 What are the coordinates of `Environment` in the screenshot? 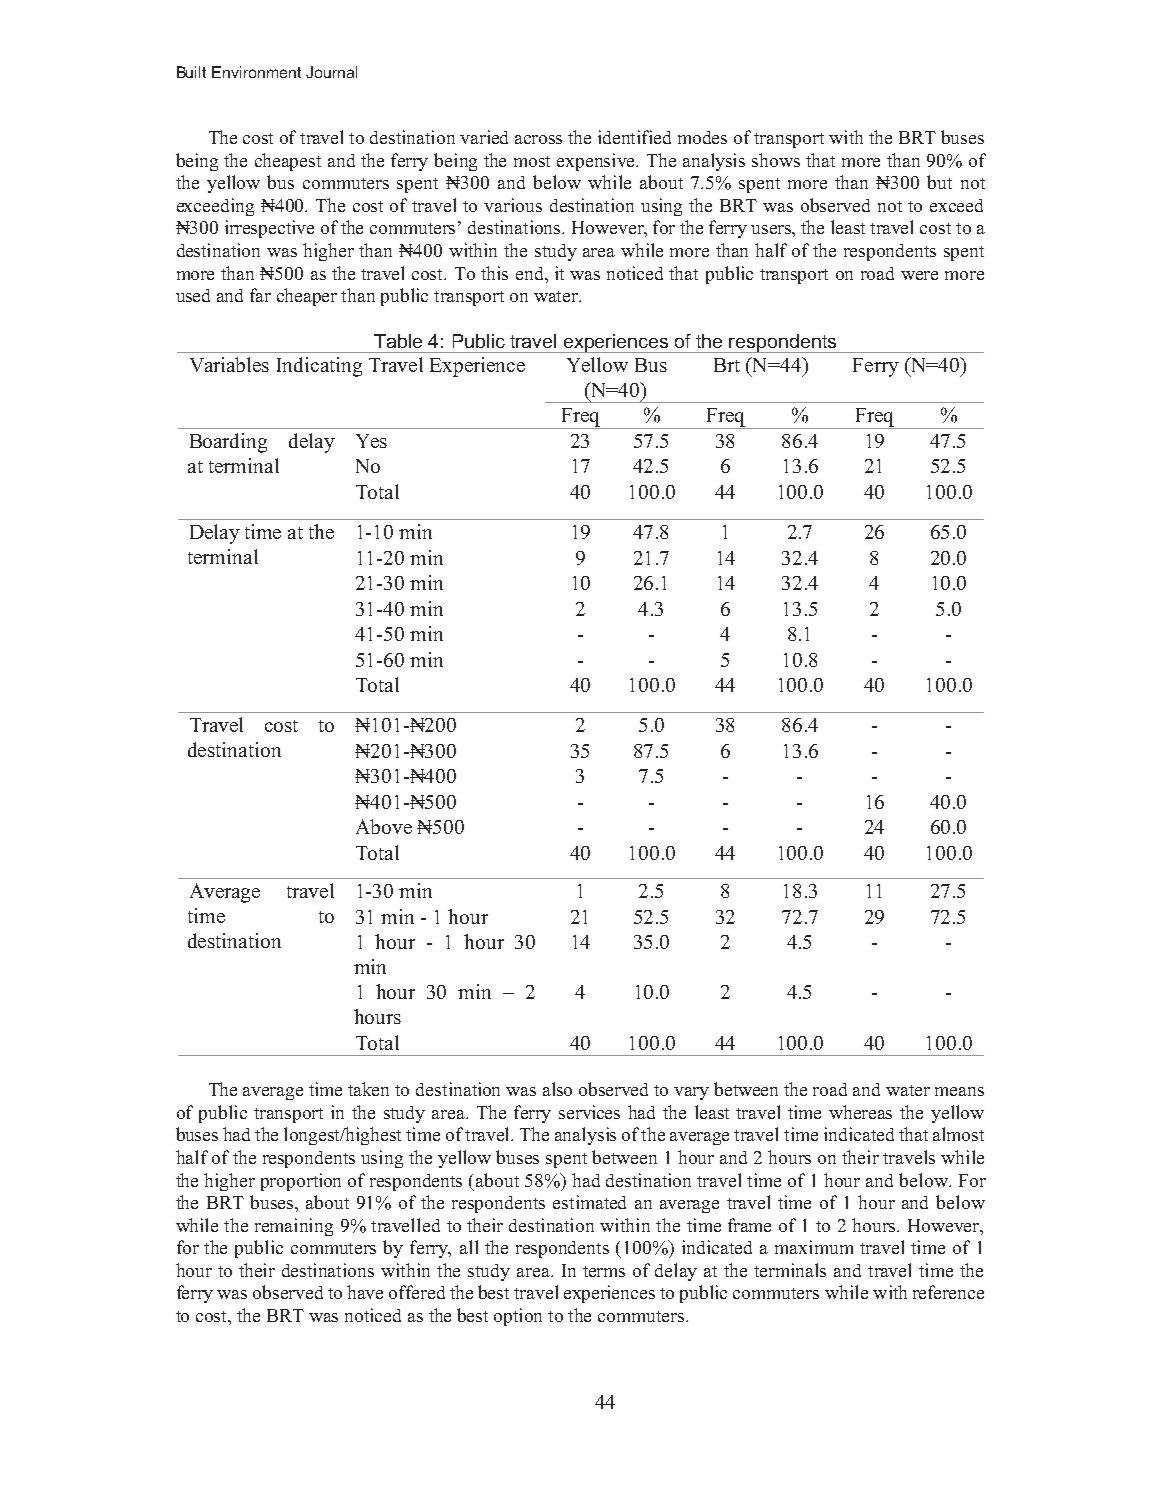 It's located at (256, 72).
